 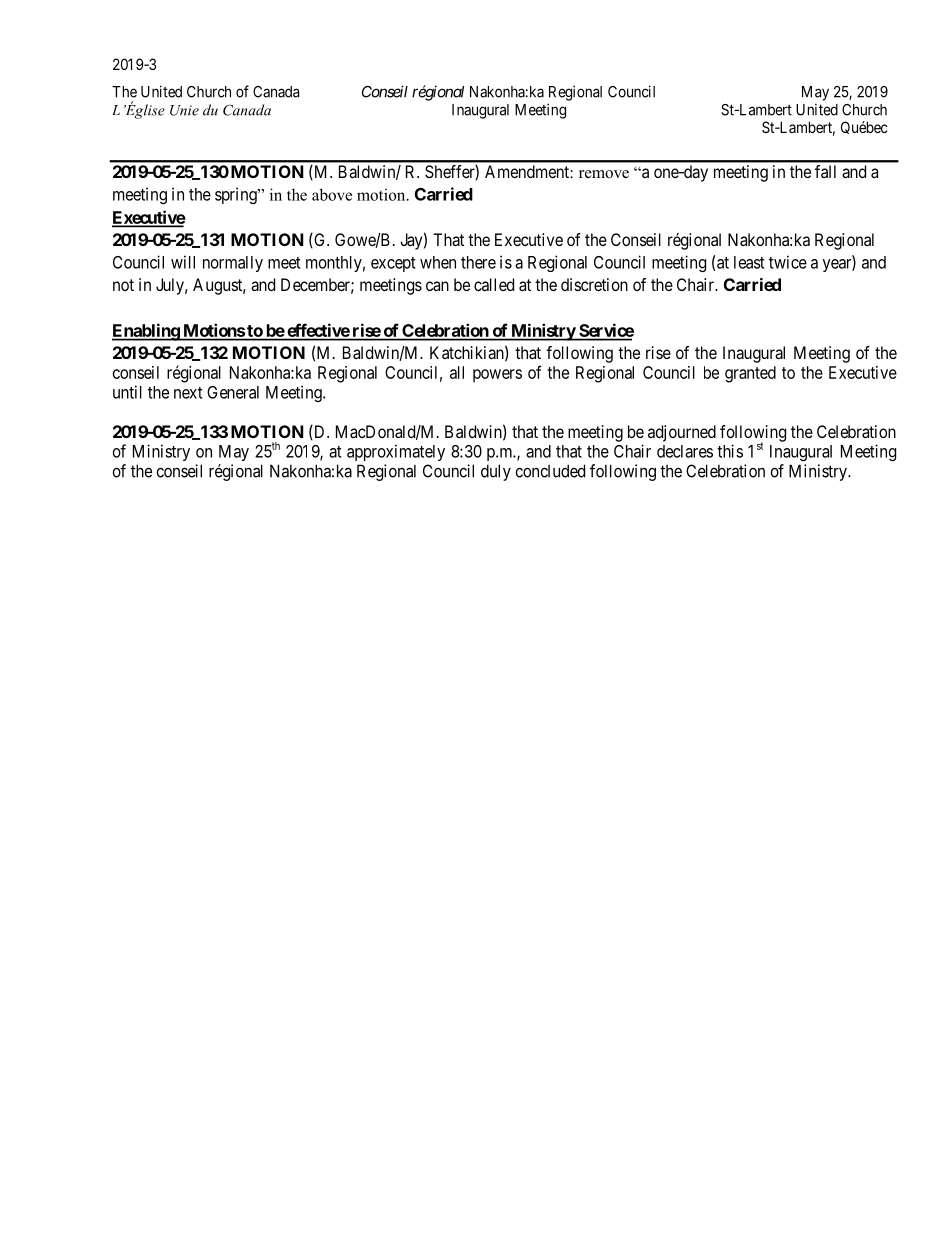 I want to click on least, so click(x=749, y=262).
